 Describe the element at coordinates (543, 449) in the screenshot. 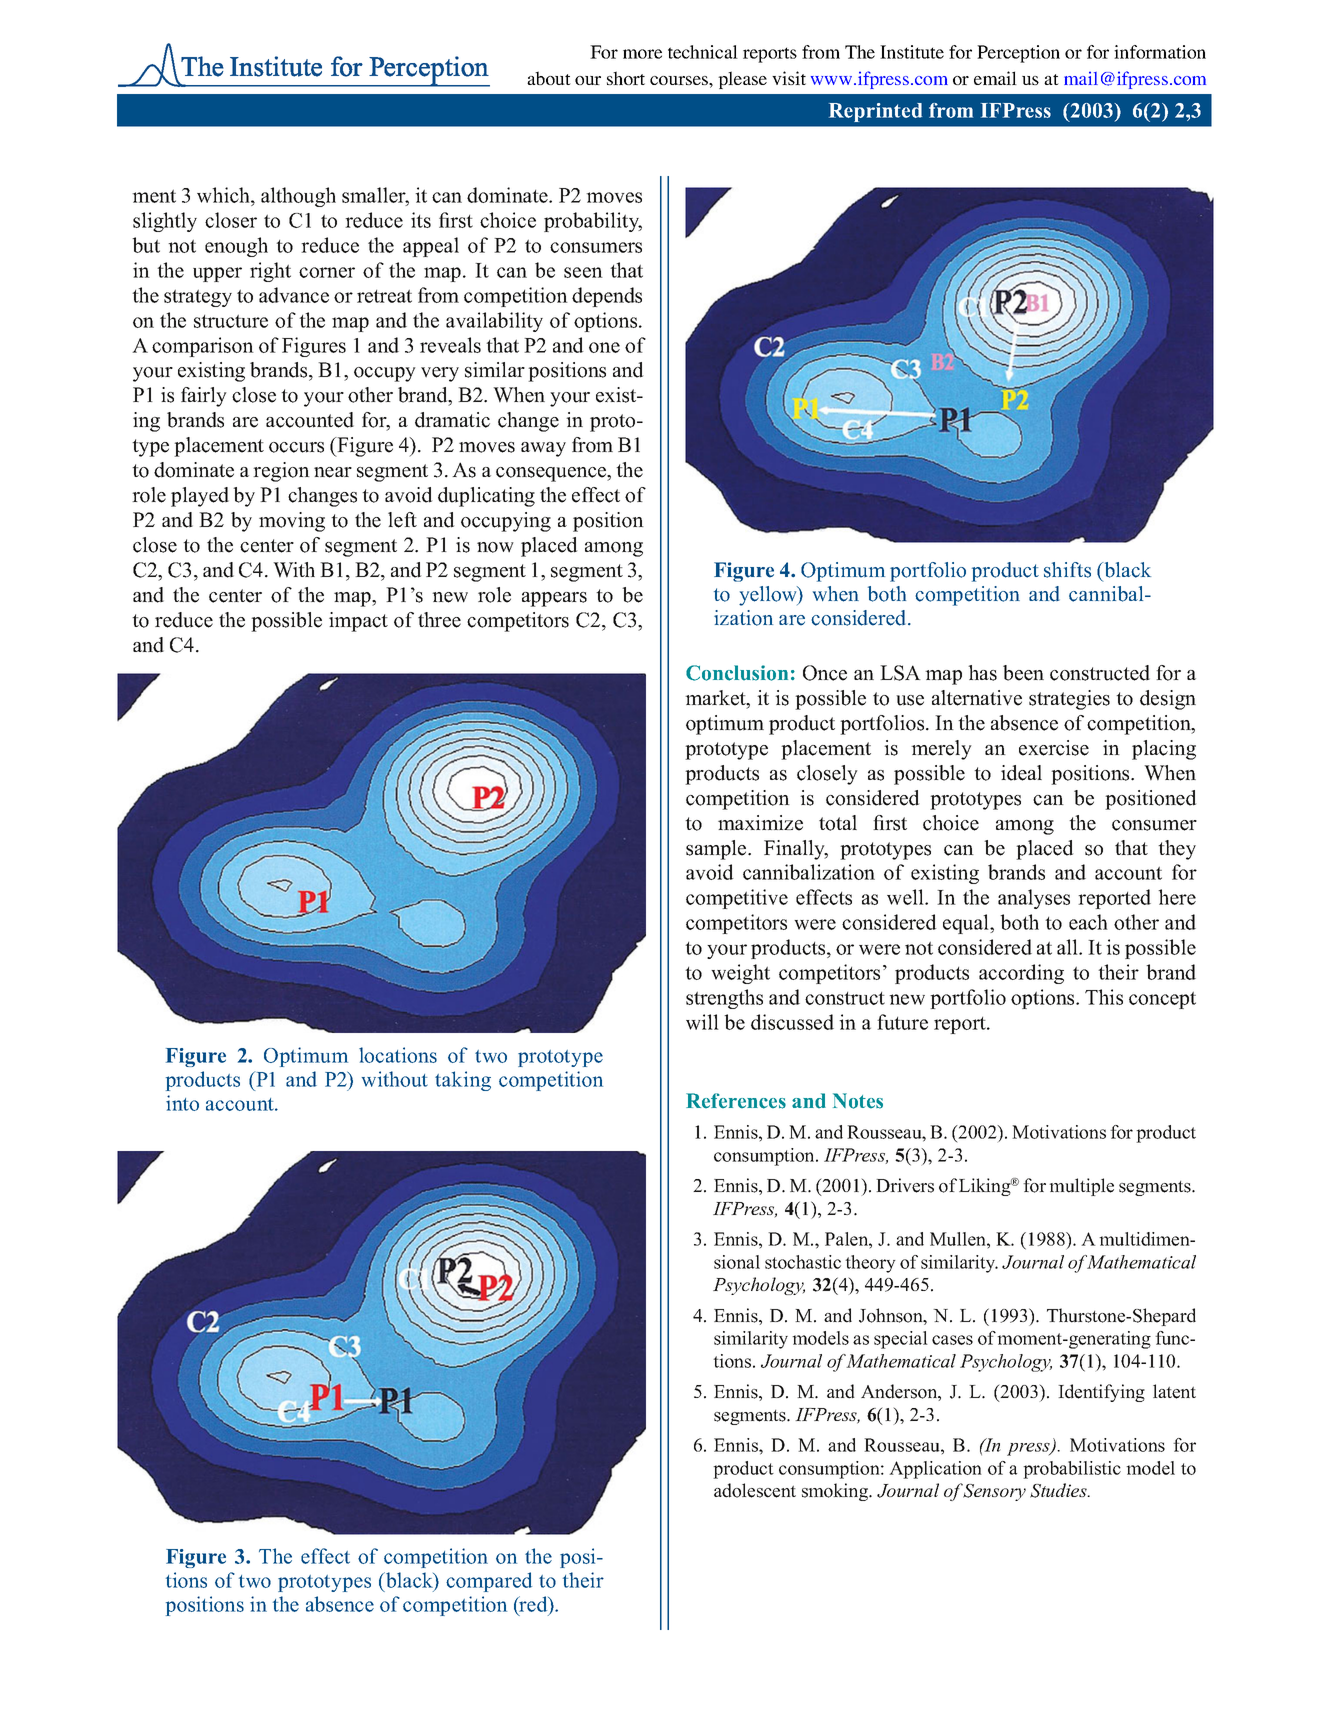

I see `away` at that location.
